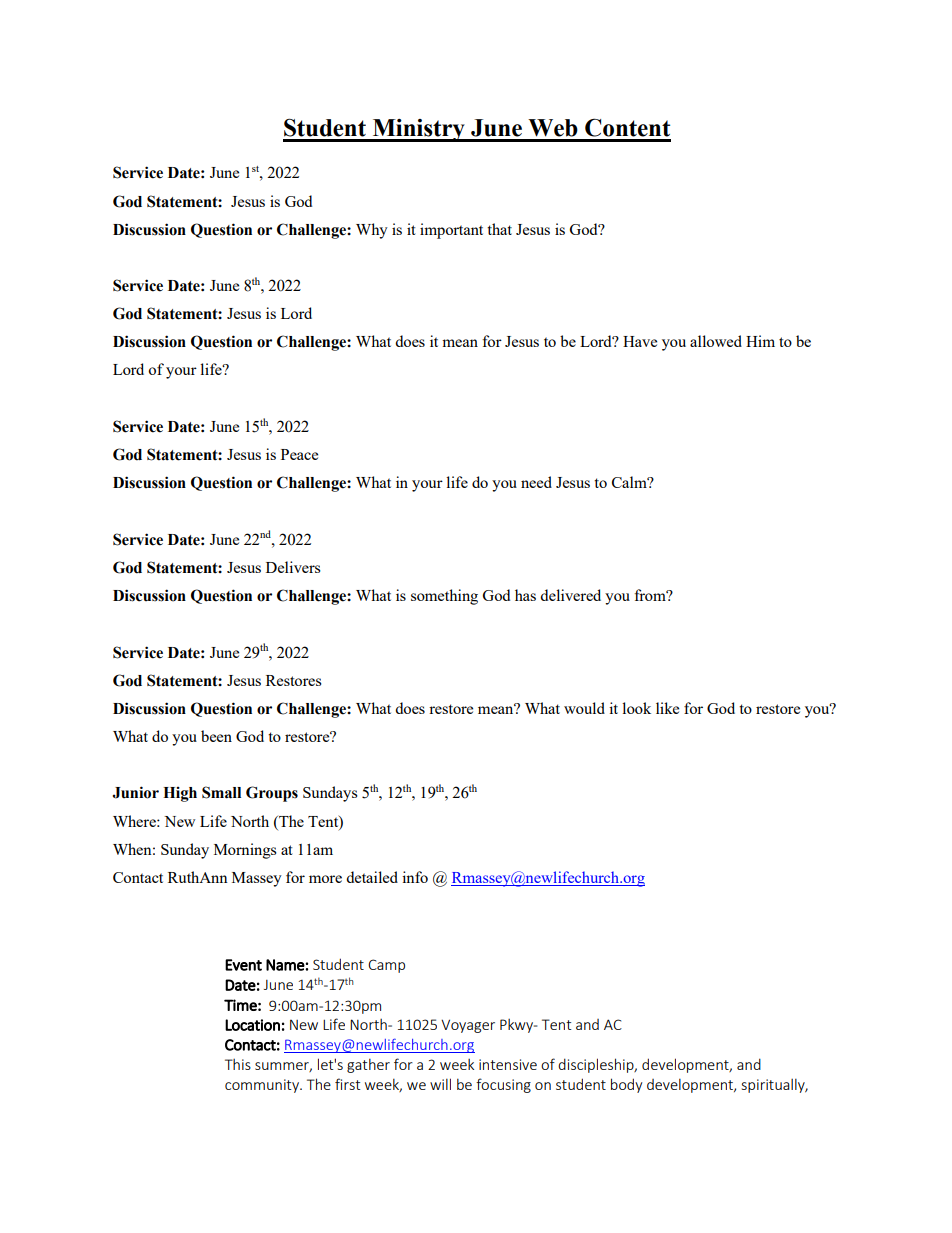 Image resolution: width=952 pixels, height=1233 pixels. I want to click on important, so click(451, 231).
